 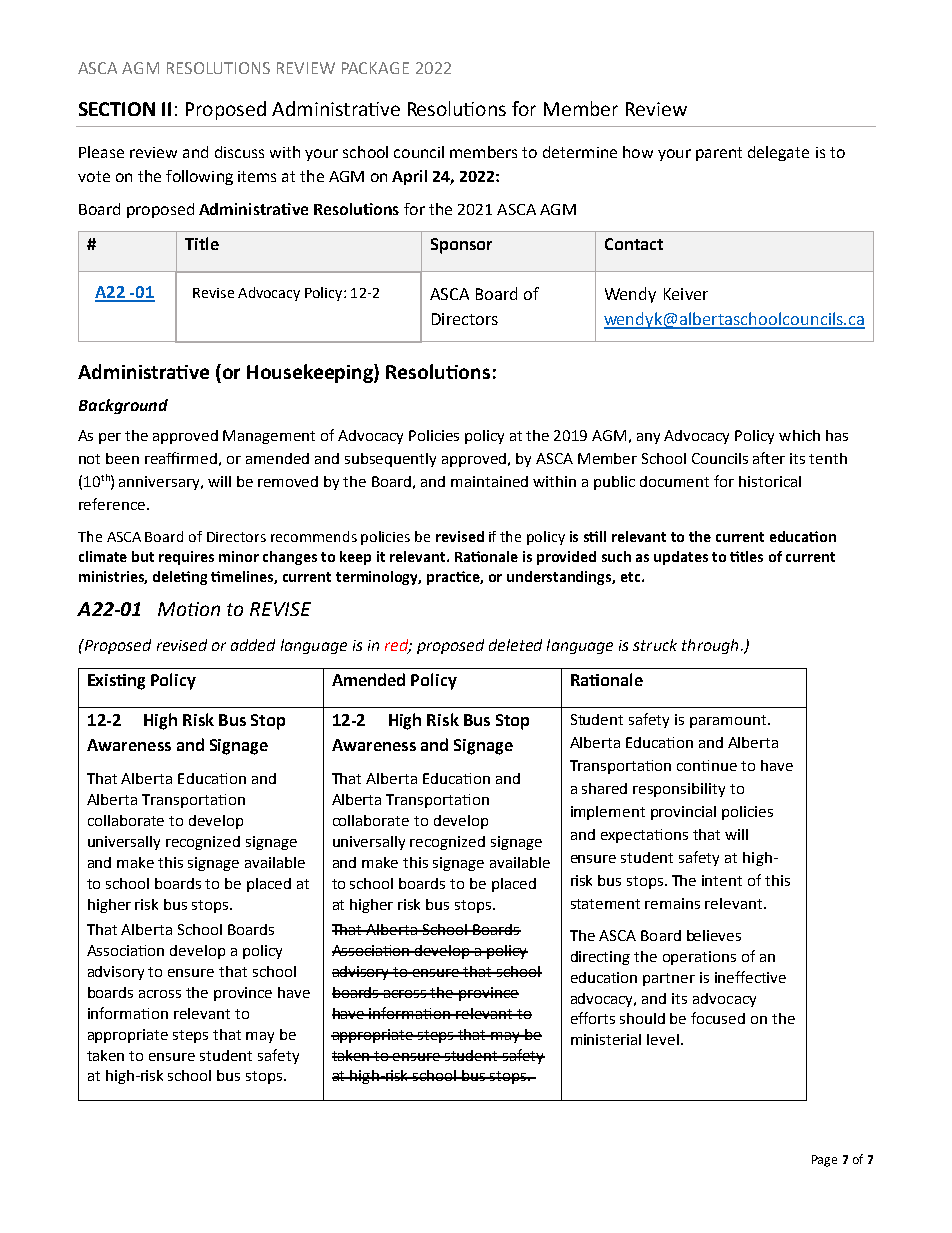 I want to click on paramount, so click(x=729, y=721).
